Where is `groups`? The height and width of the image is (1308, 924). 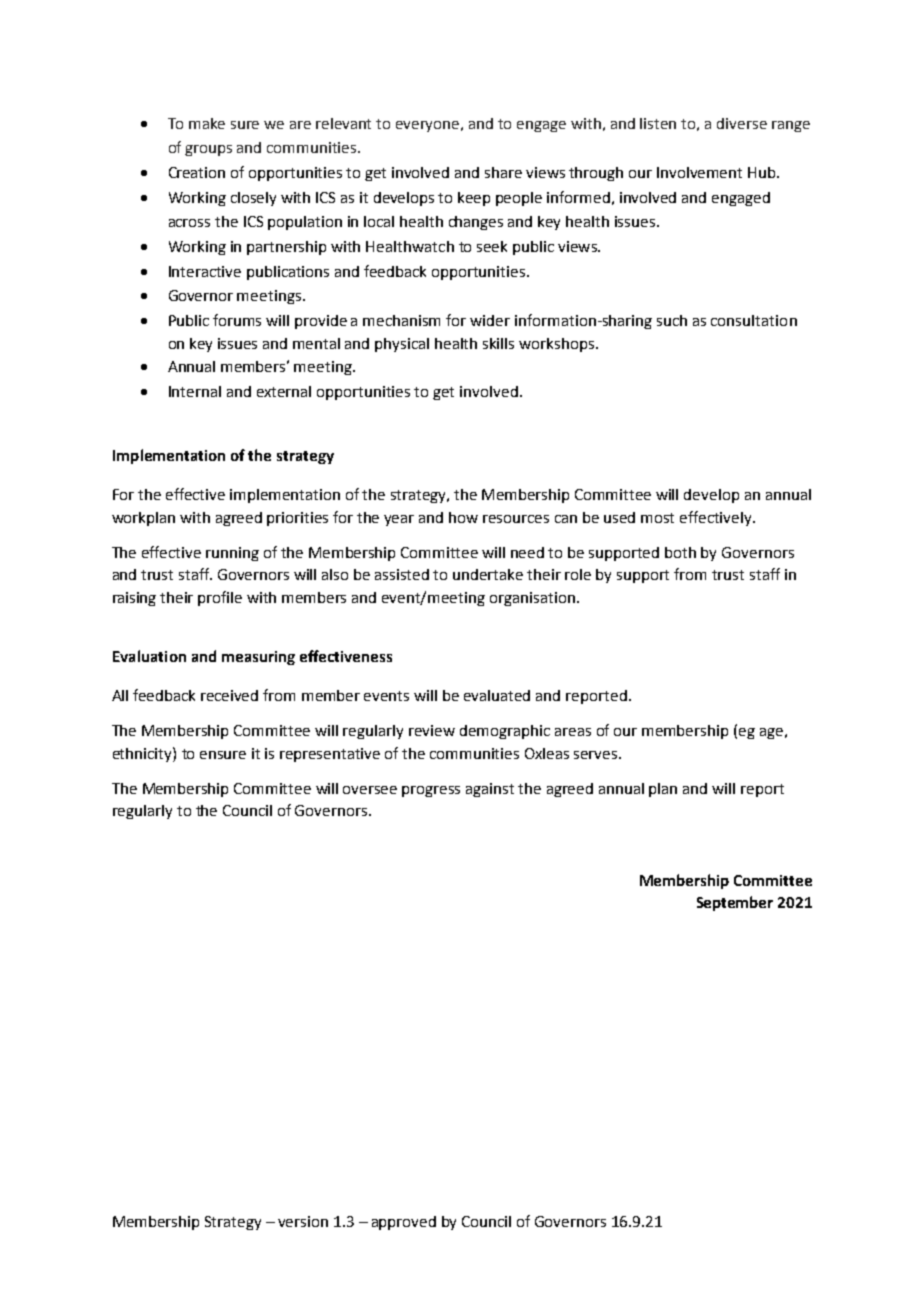 groups is located at coordinates (208, 150).
